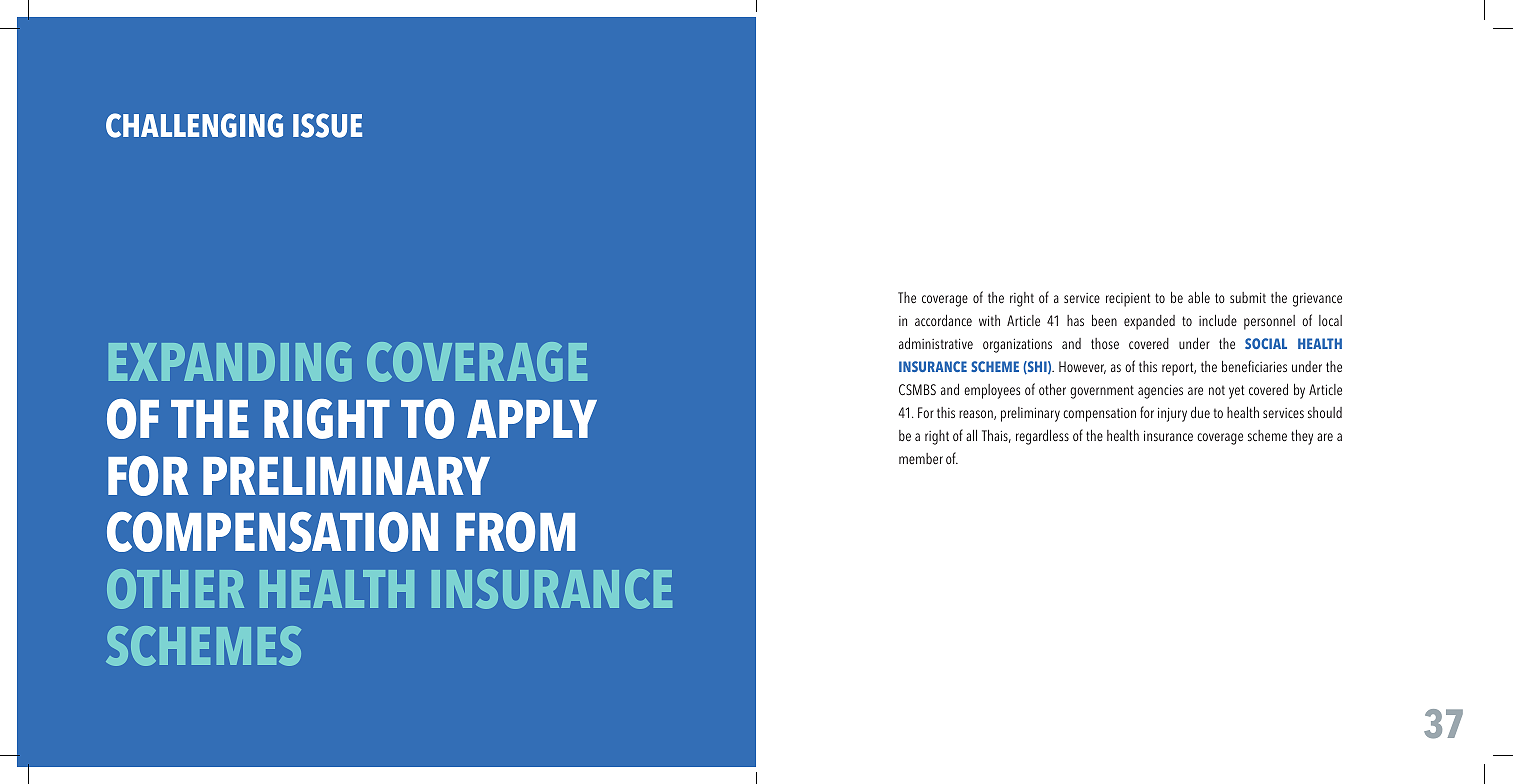 This image has width=1513, height=784. I want to click on EXPANDING, so click(230, 362).
